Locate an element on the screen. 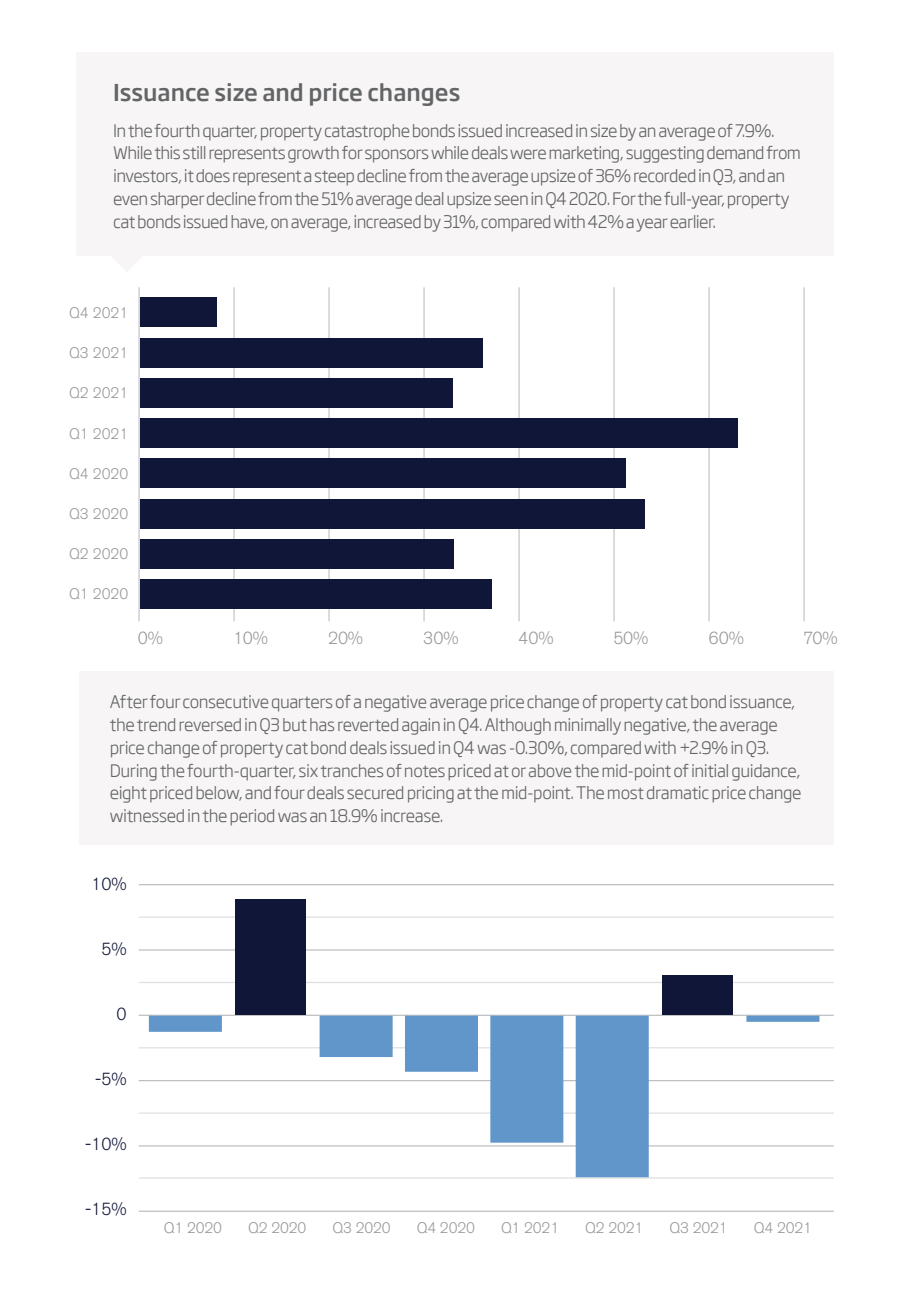 The height and width of the screenshot is (1290, 912). pricing is located at coordinates (431, 794).
